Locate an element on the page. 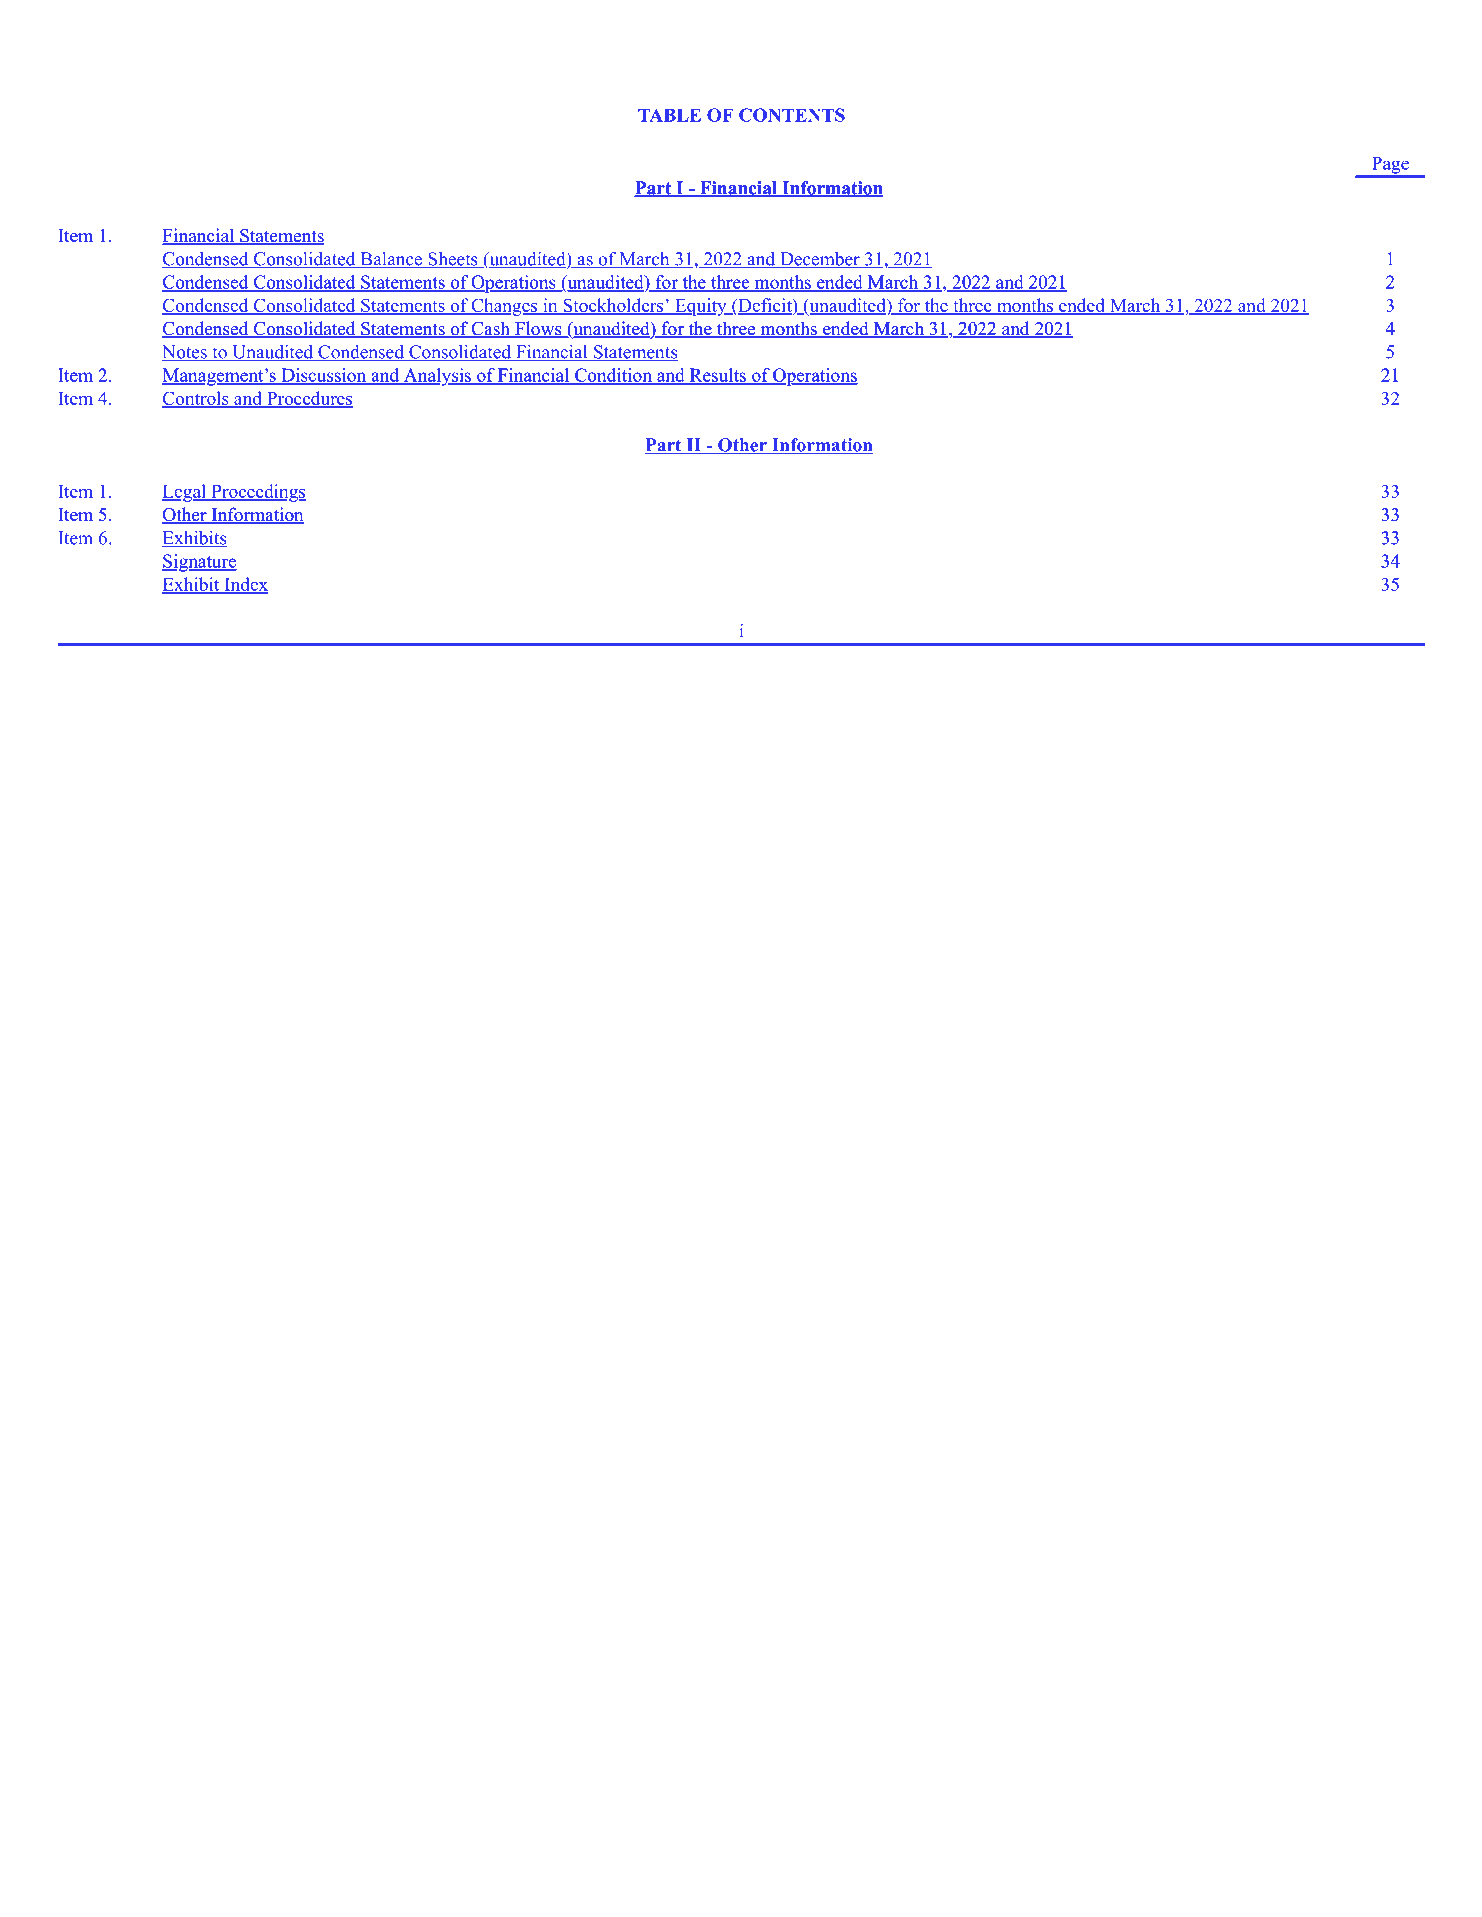  Cash is located at coordinates (491, 330).
